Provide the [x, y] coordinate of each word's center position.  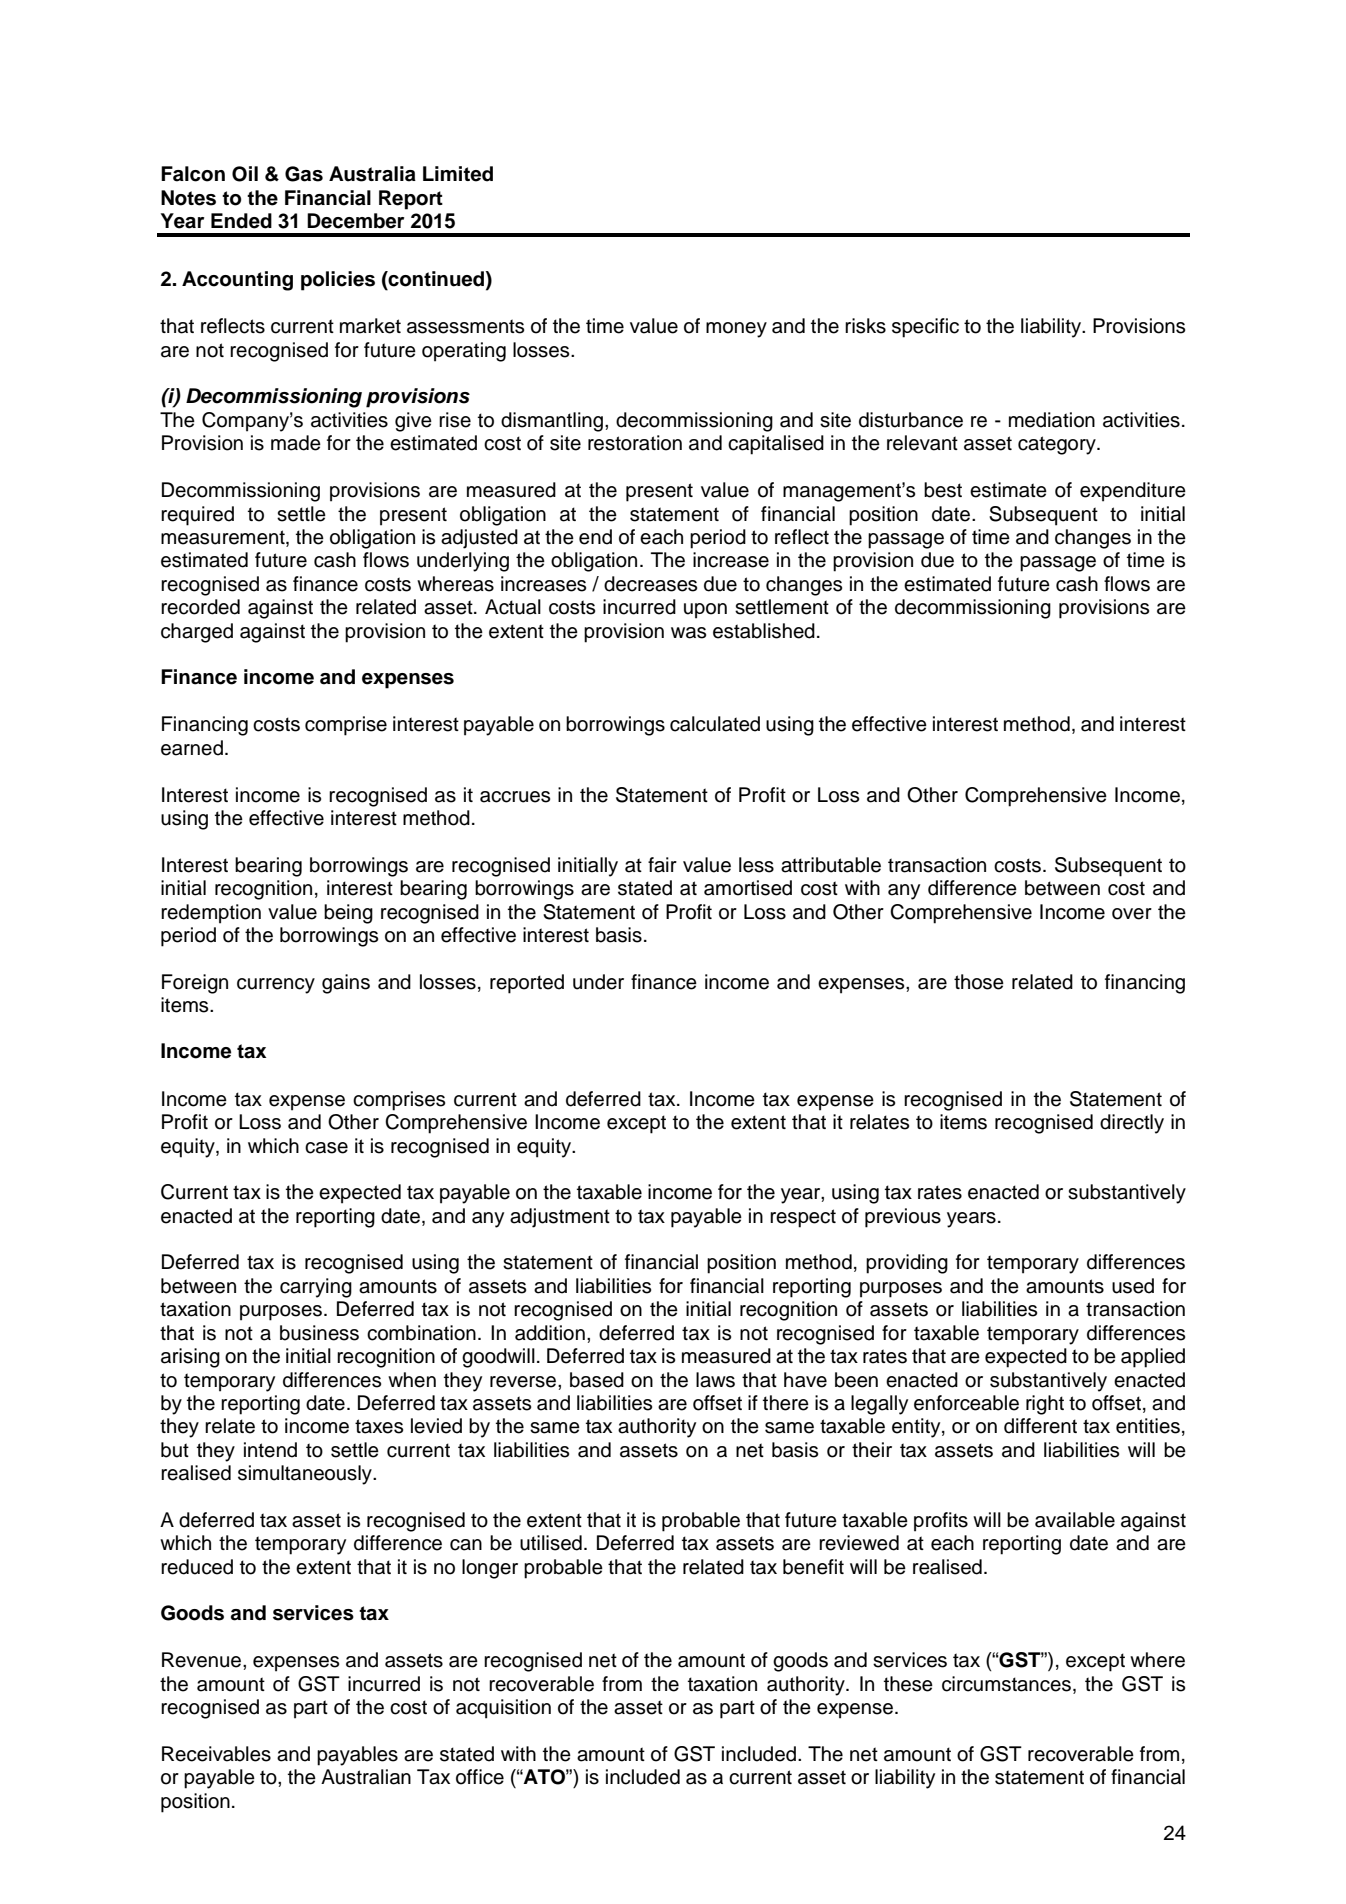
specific [925, 328]
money [736, 330]
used [1133, 1286]
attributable [831, 865]
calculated [715, 724]
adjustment [560, 1218]
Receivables [216, 1754]
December [355, 221]
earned [192, 748]
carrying [316, 1288]
